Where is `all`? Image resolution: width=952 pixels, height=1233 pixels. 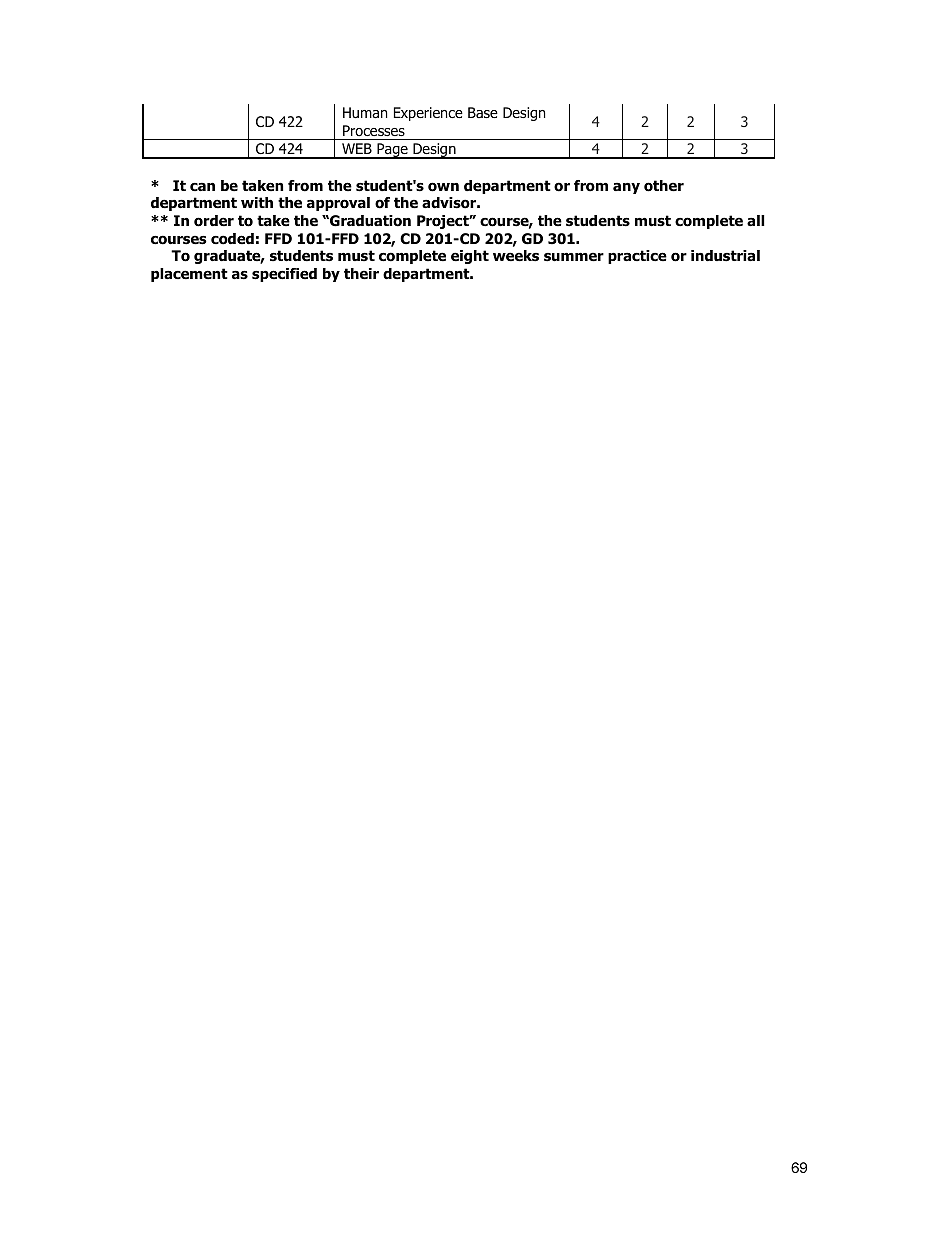 all is located at coordinates (755, 220).
